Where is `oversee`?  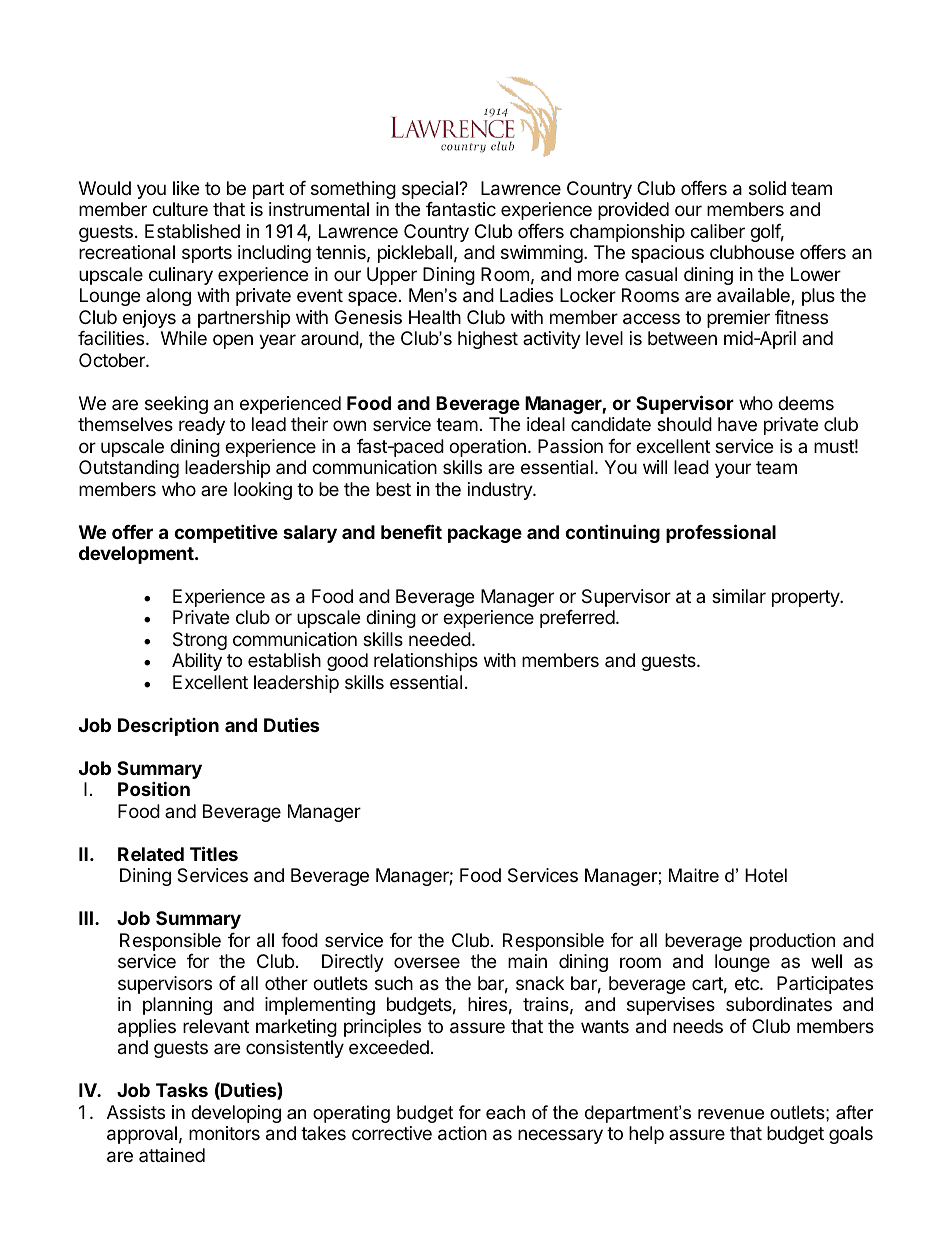
oversee is located at coordinates (427, 962).
